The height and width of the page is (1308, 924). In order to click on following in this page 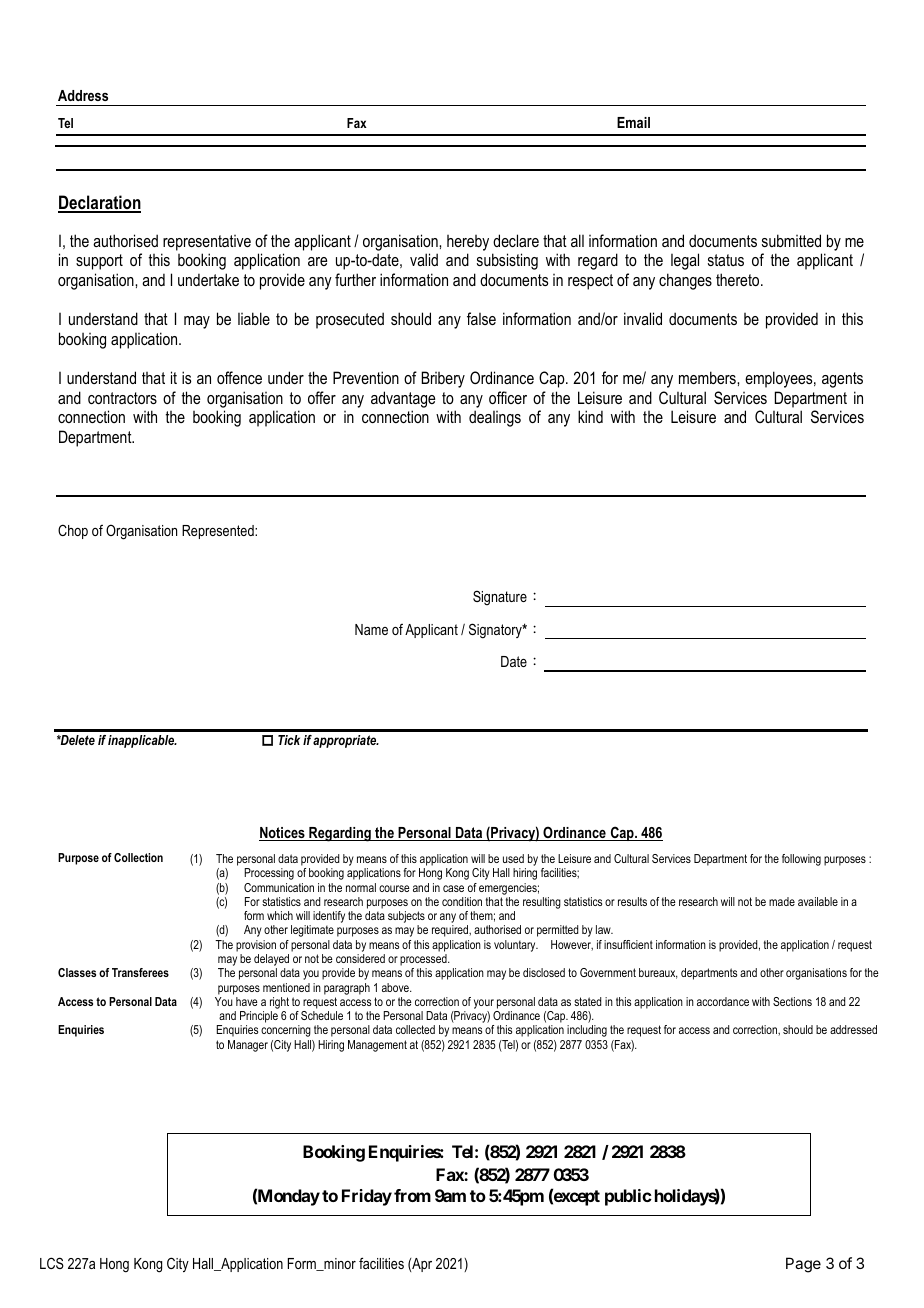, I will do `click(801, 860)`.
